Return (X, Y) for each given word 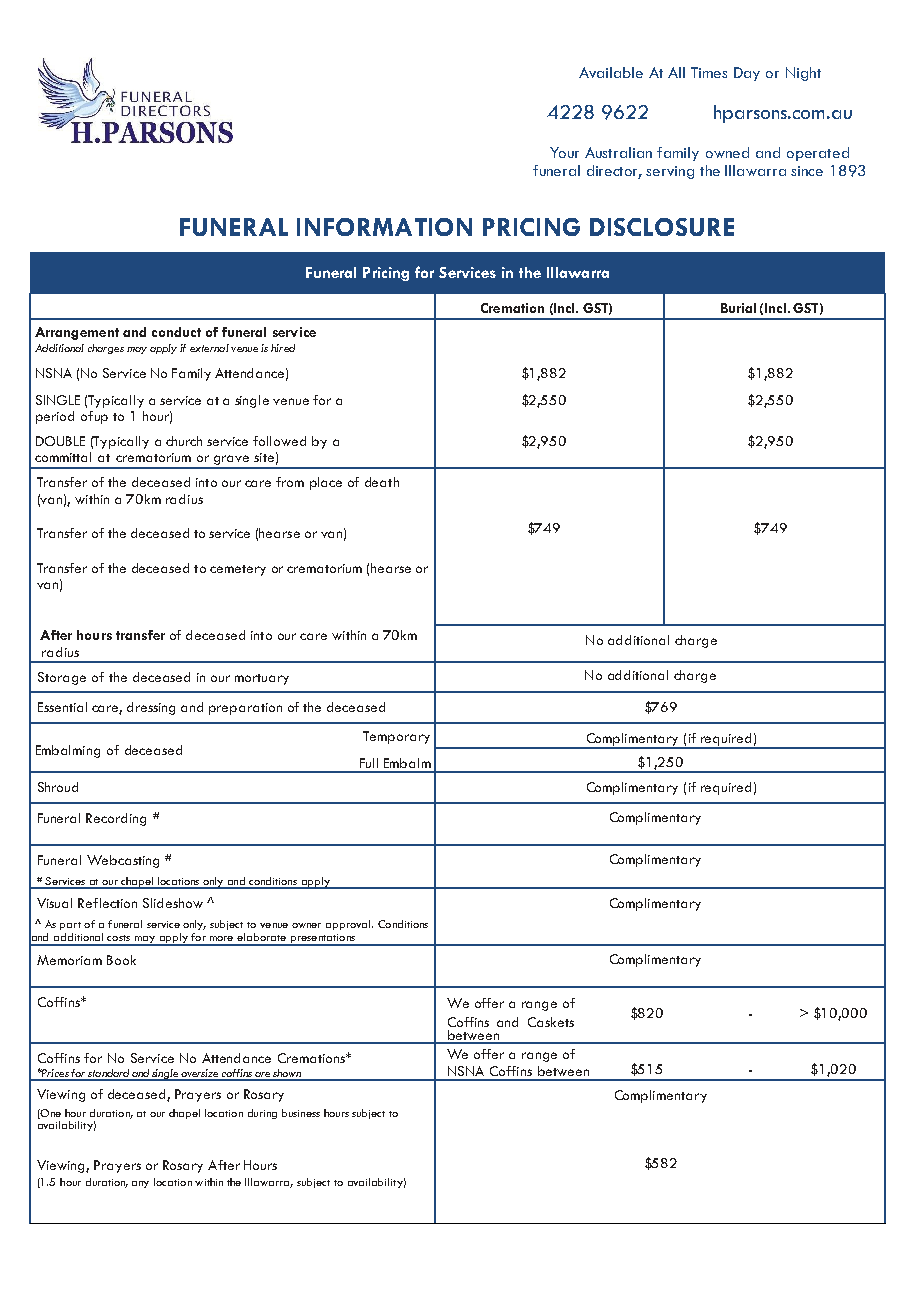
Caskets (551, 1022)
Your (564, 152)
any (140, 1184)
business (301, 1113)
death (382, 482)
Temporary (396, 737)
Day (747, 74)
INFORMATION (384, 227)
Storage (62, 678)
